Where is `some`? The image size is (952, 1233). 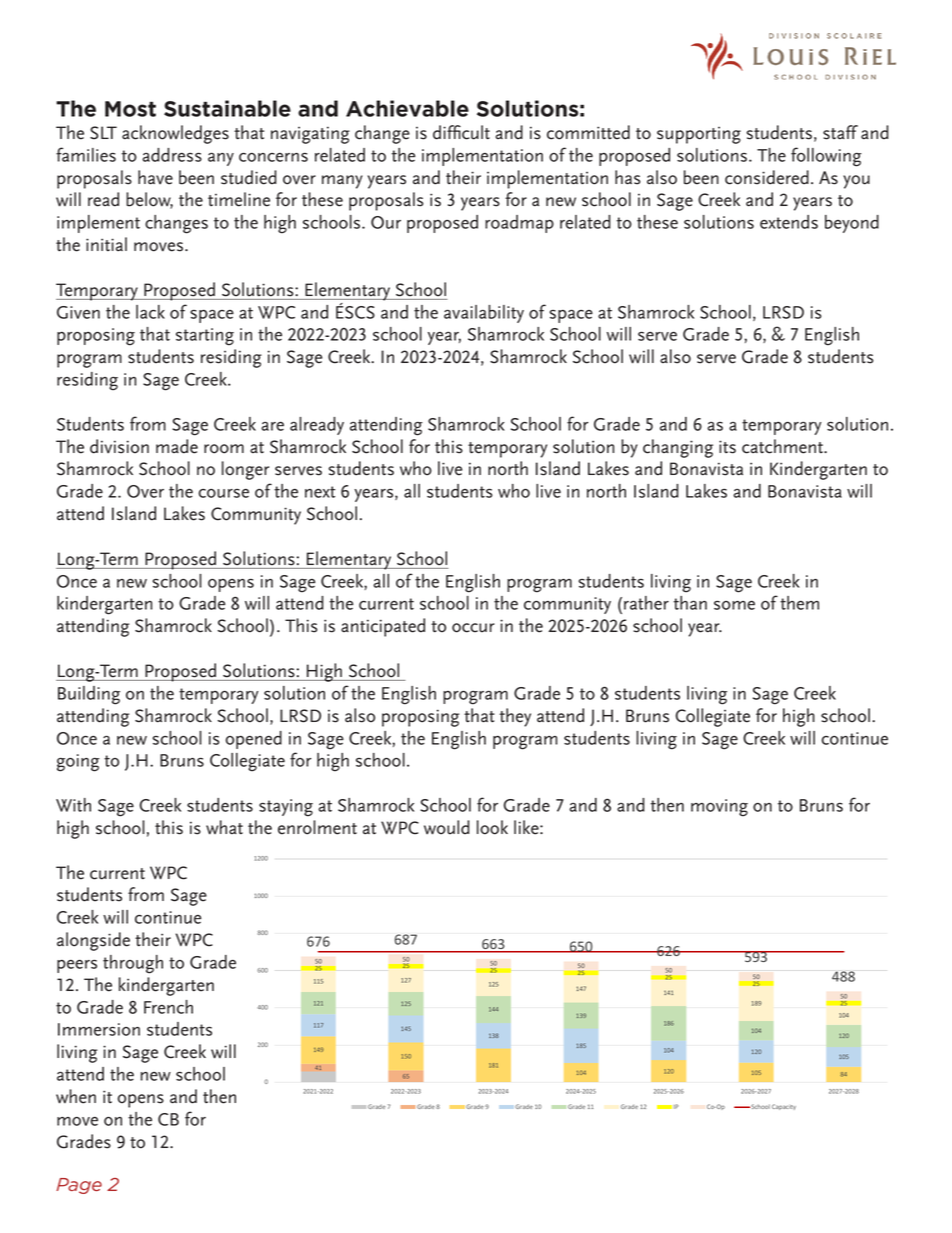
some is located at coordinates (734, 605).
